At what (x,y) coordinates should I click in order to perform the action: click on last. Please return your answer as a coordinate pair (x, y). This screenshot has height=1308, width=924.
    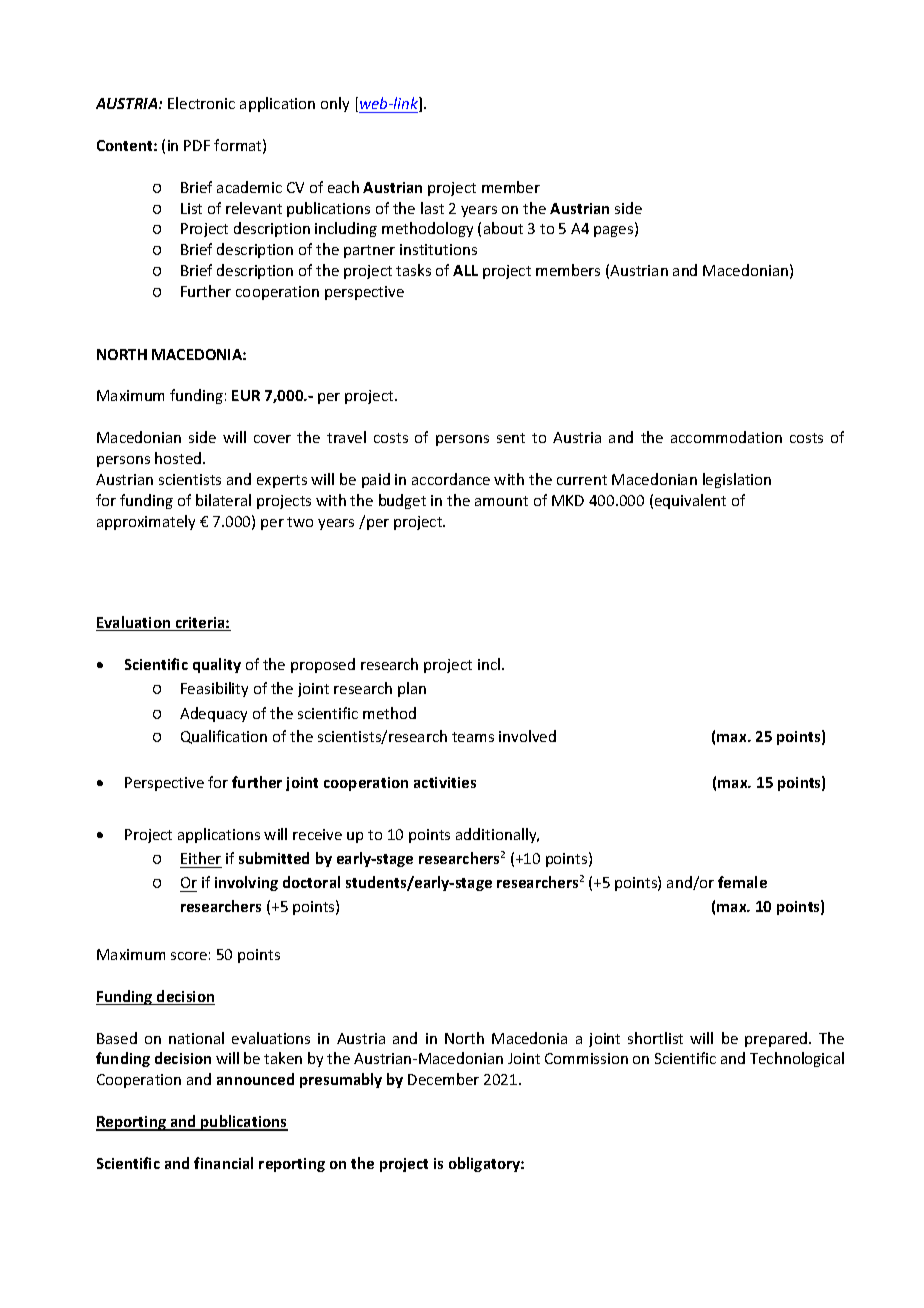
    Looking at the image, I should click on (432, 208).
